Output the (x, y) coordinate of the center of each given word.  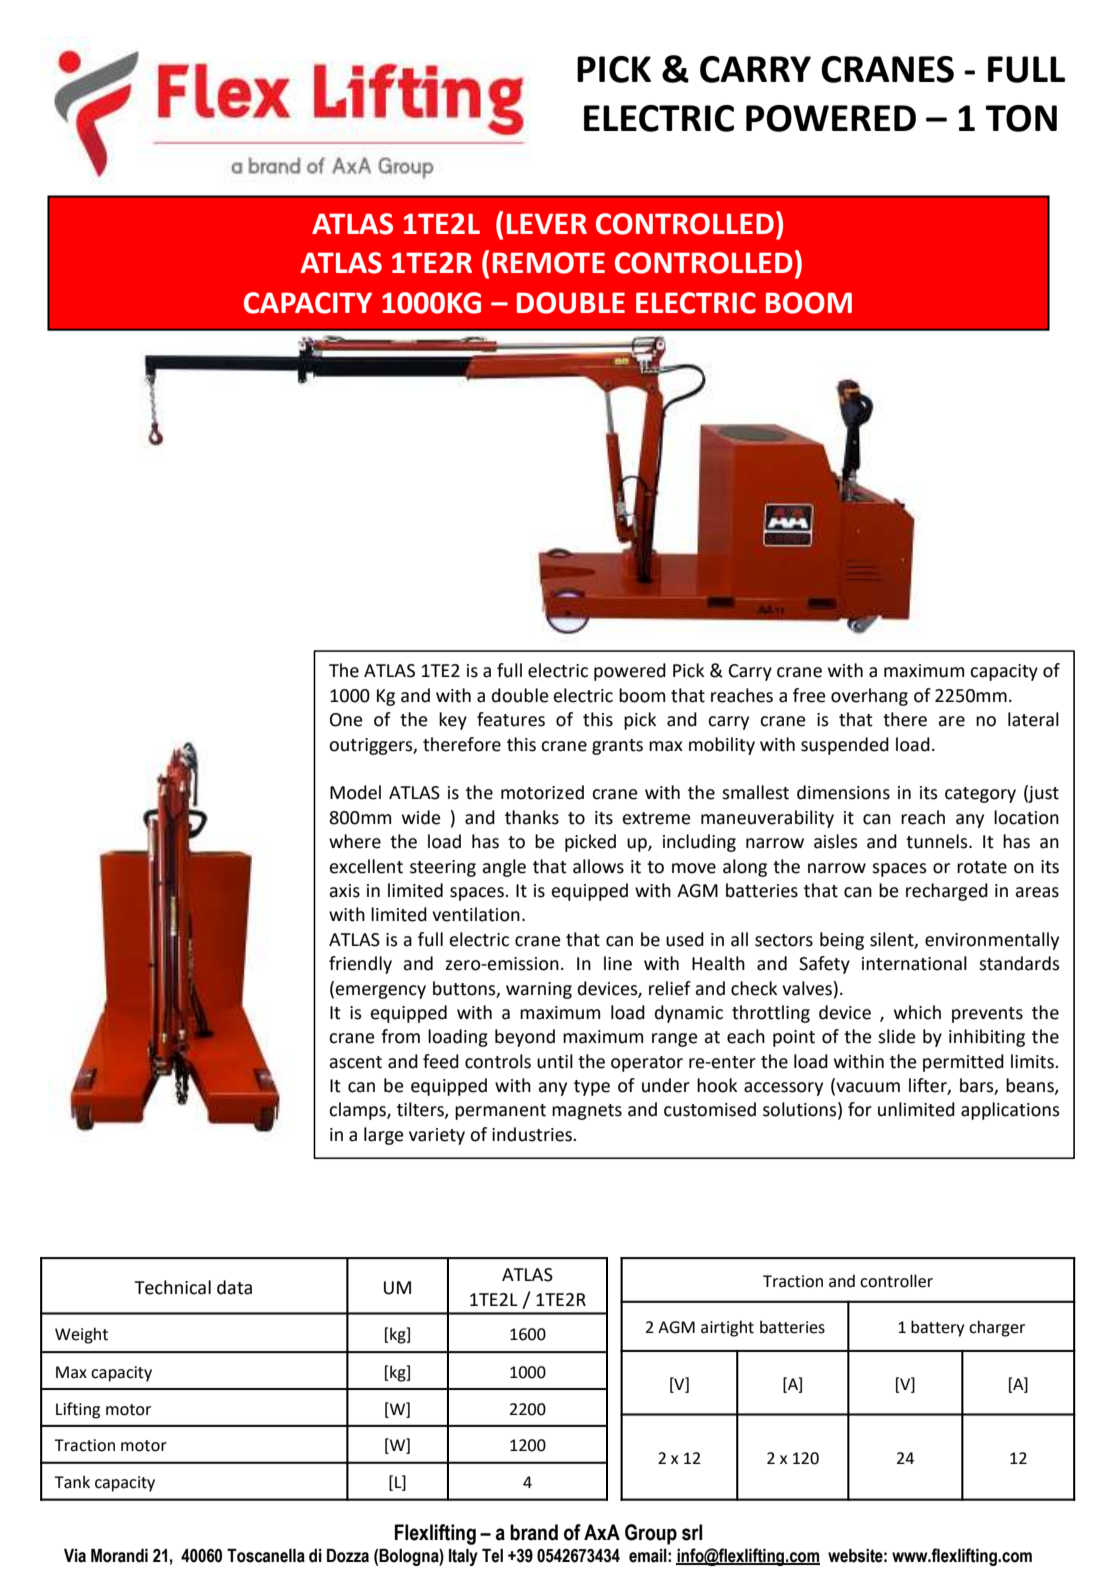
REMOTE (549, 263)
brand (534, 1532)
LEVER (547, 223)
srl (692, 1532)
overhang (869, 697)
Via (75, 1556)
